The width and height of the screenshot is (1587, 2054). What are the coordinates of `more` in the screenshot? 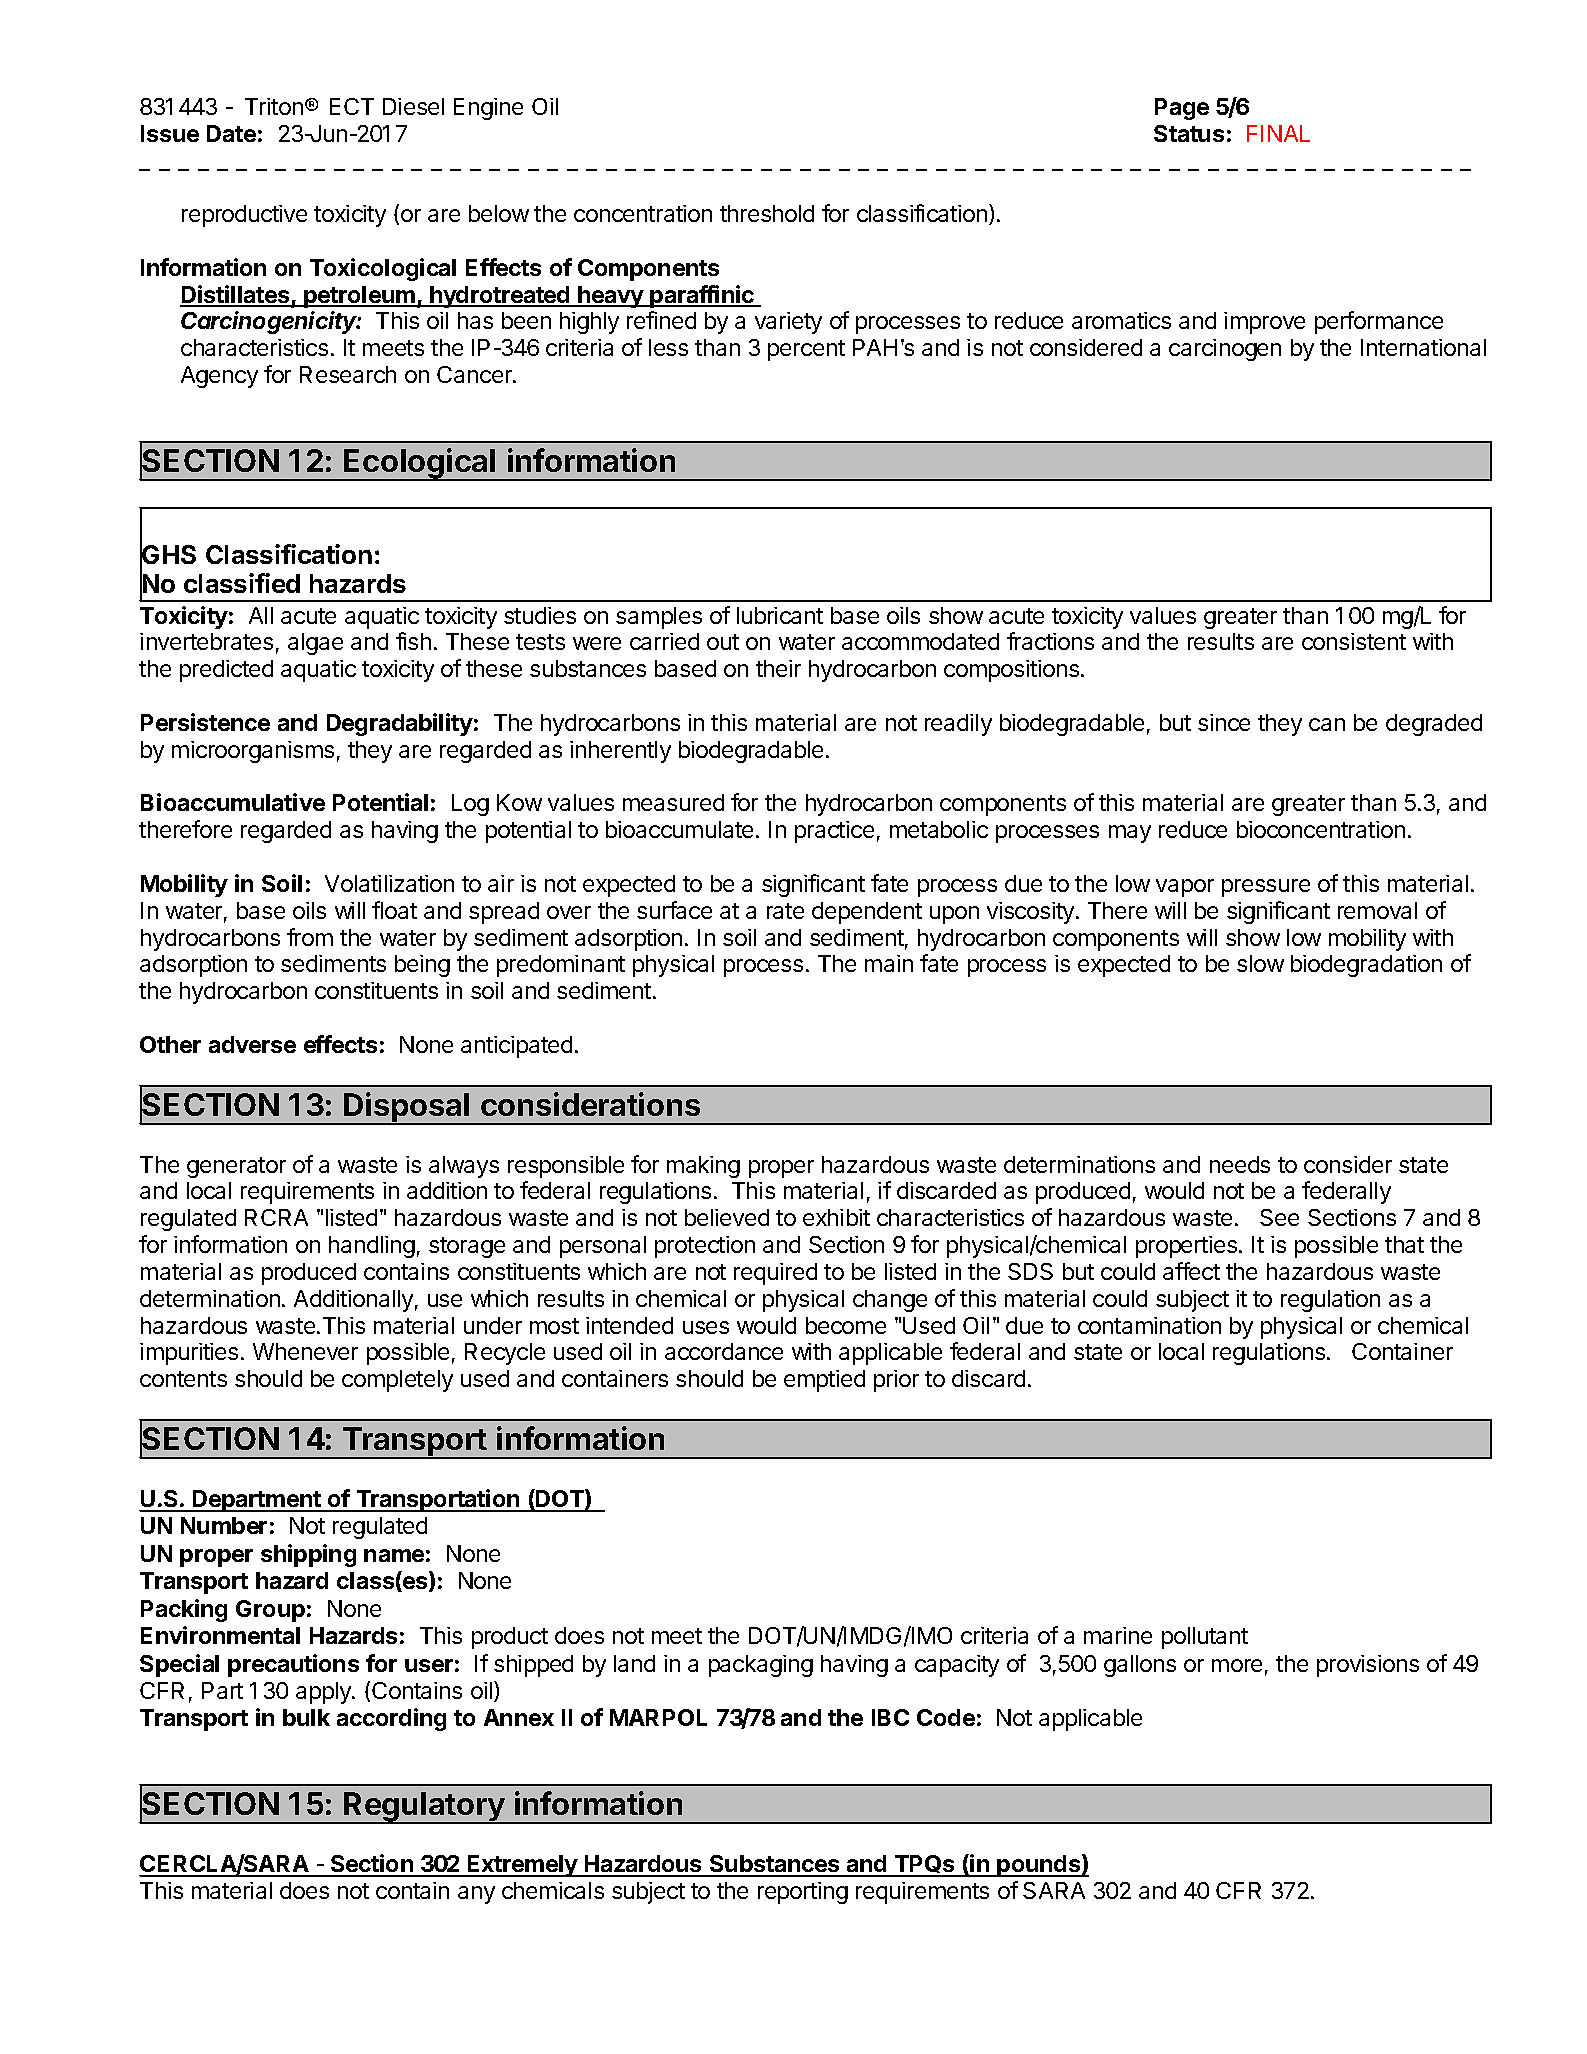 It's located at (1237, 1665).
